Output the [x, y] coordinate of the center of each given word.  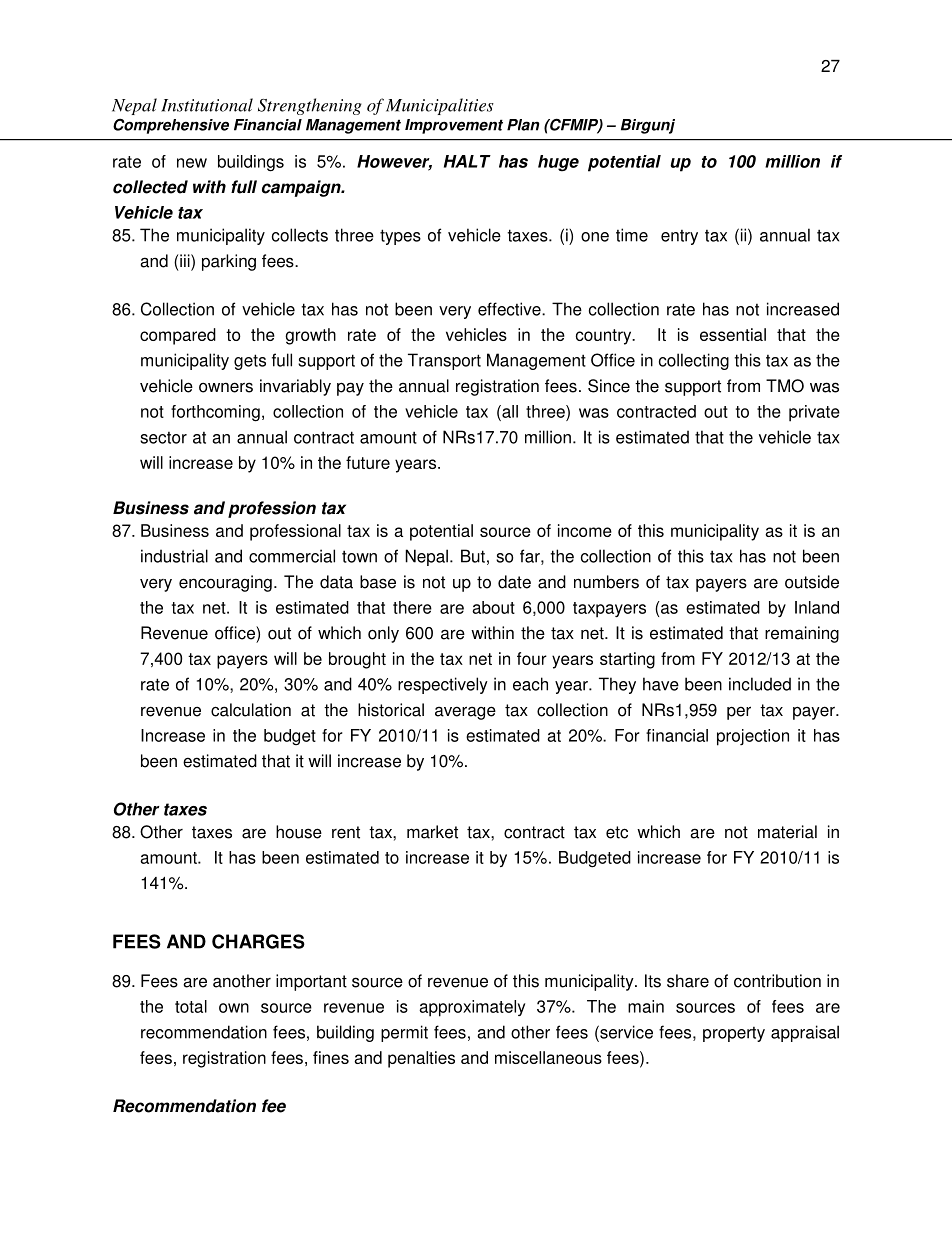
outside [812, 582]
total [191, 1006]
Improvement [454, 126]
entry [679, 237]
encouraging [225, 583]
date [514, 582]
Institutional [207, 105]
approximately [472, 1008]
